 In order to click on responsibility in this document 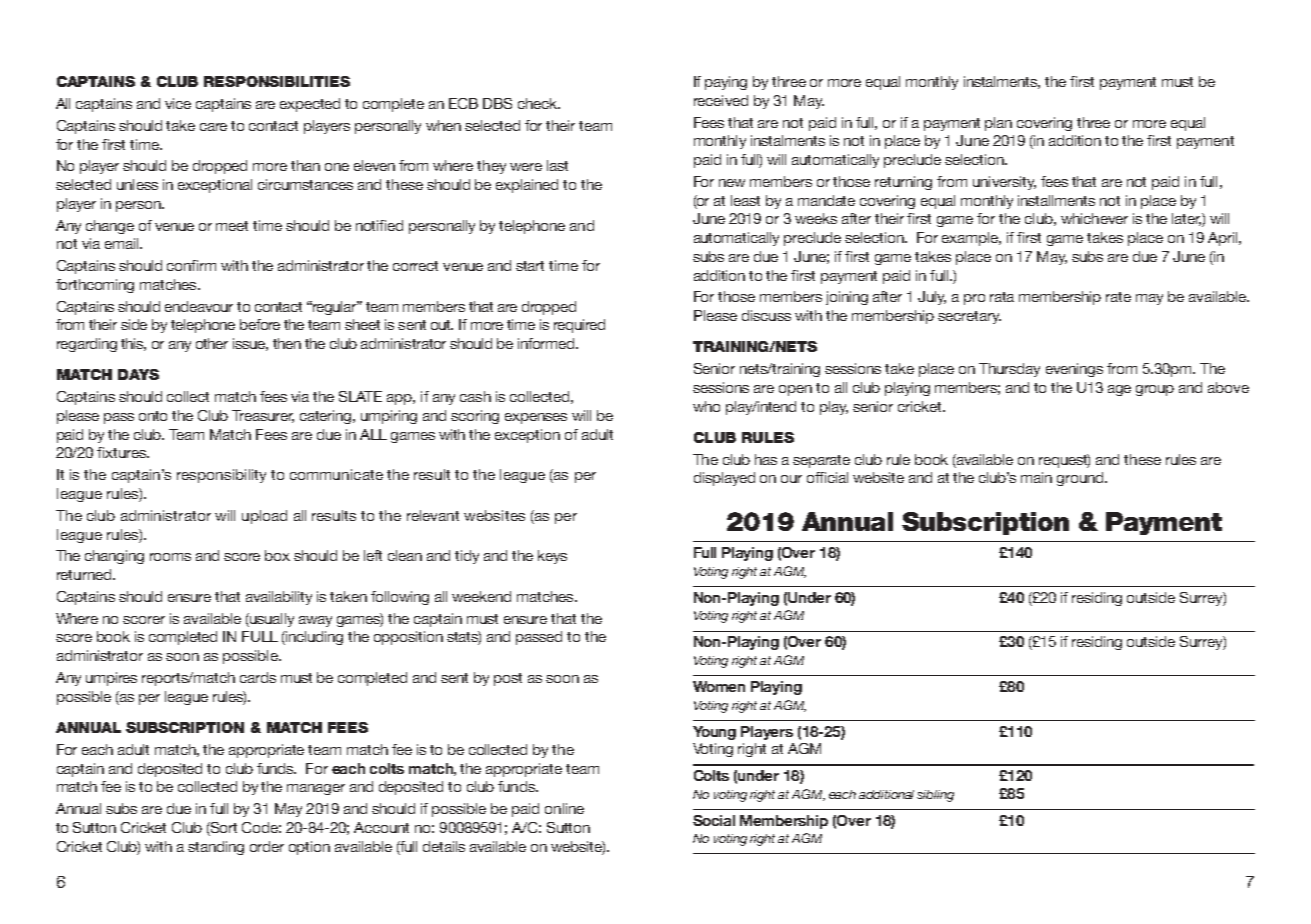, I will do `click(221, 476)`.
